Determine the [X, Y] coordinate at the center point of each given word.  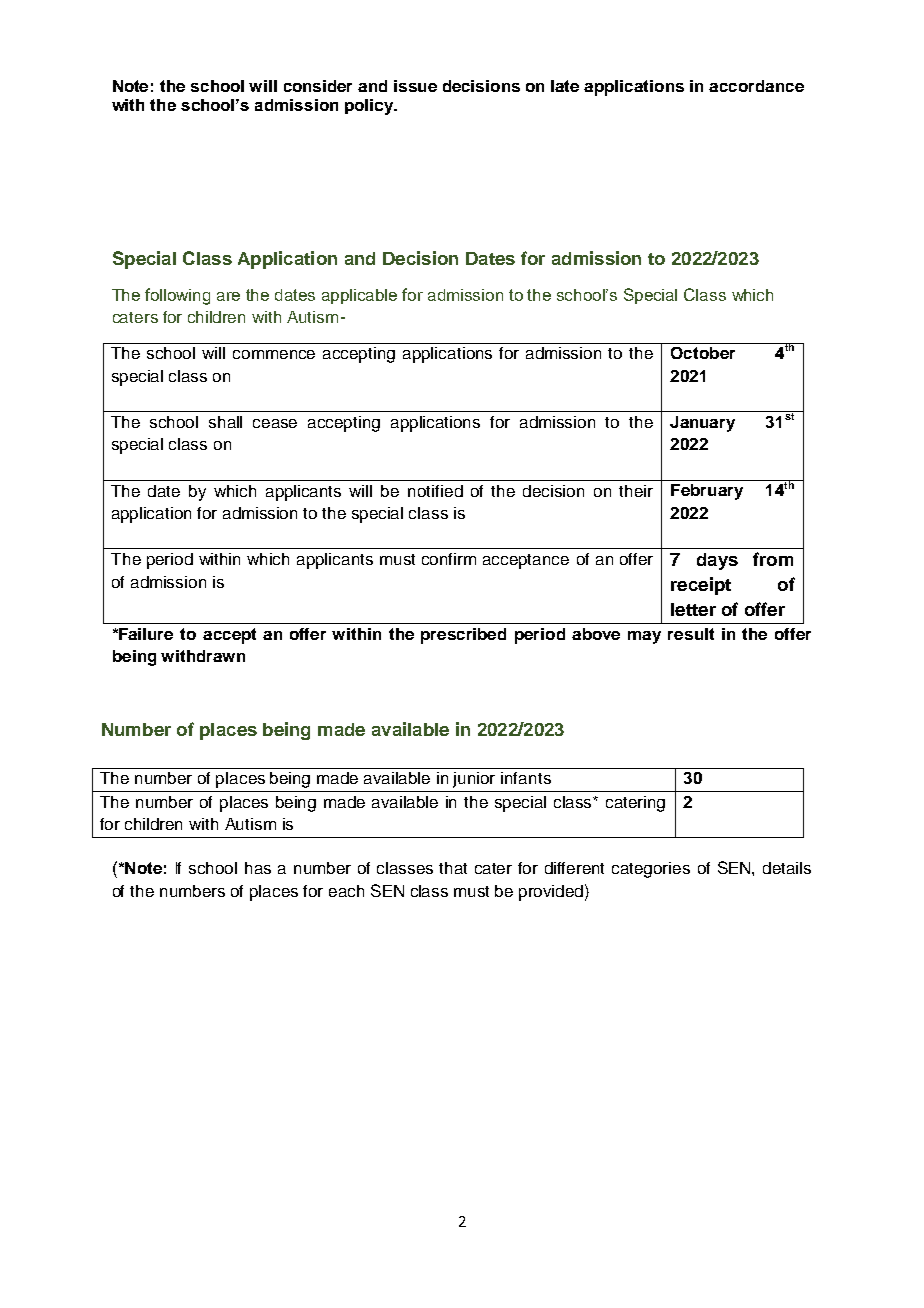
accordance [756, 86]
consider [318, 86]
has [258, 868]
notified [435, 491]
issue [415, 86]
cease [275, 423]
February [707, 492]
